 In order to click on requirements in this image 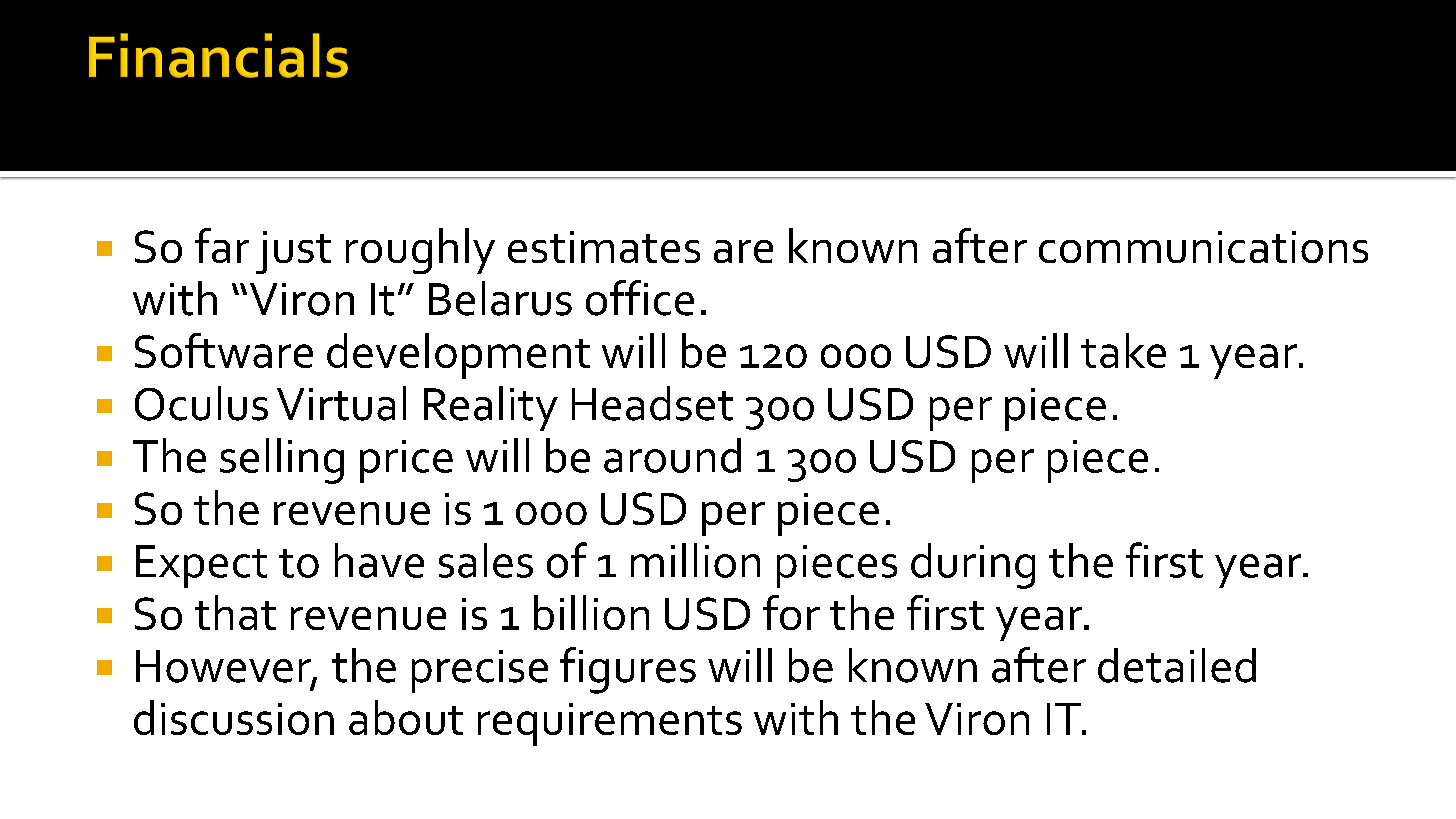, I will do `click(610, 724)`.
